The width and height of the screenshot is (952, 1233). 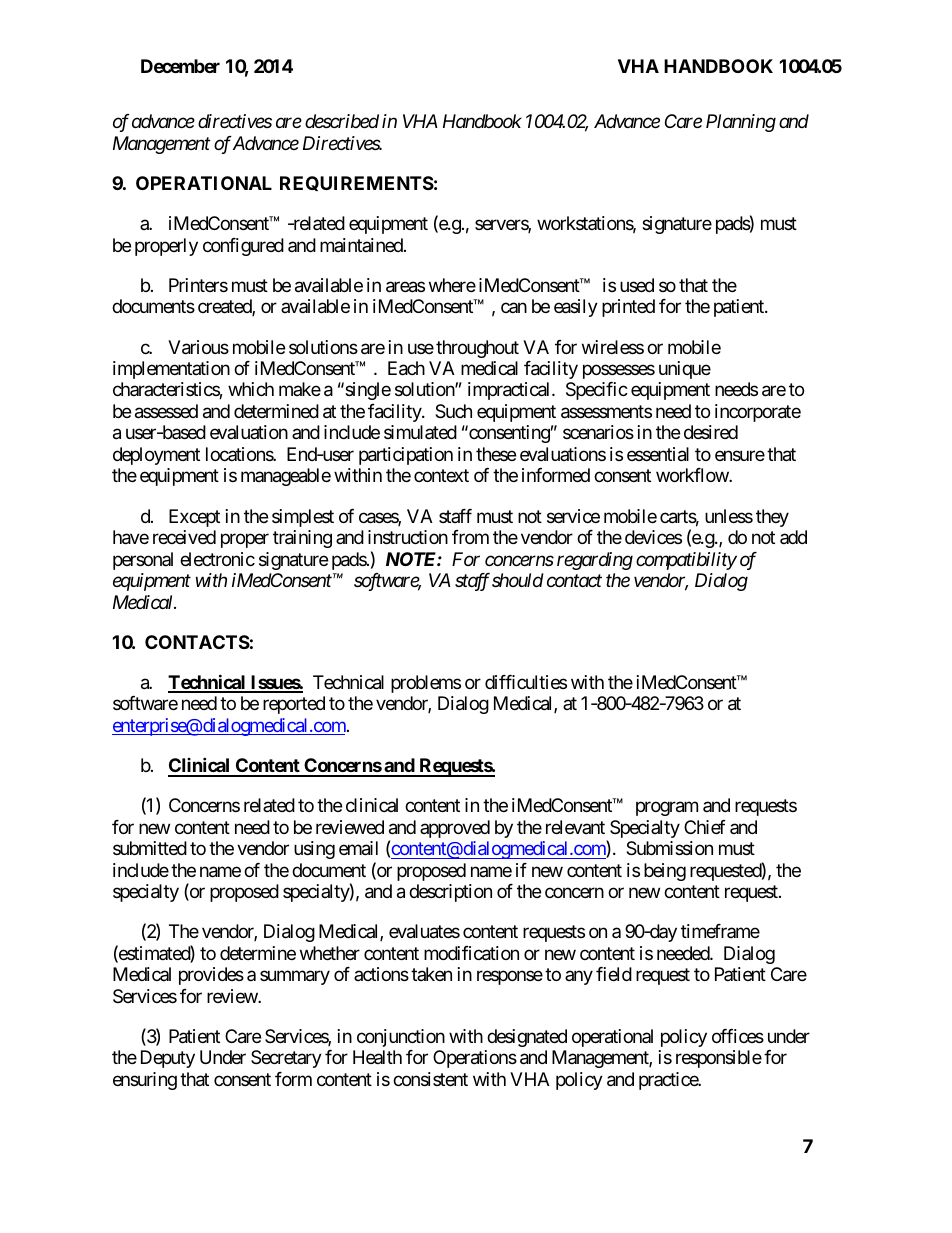 I want to click on received, so click(x=184, y=537).
